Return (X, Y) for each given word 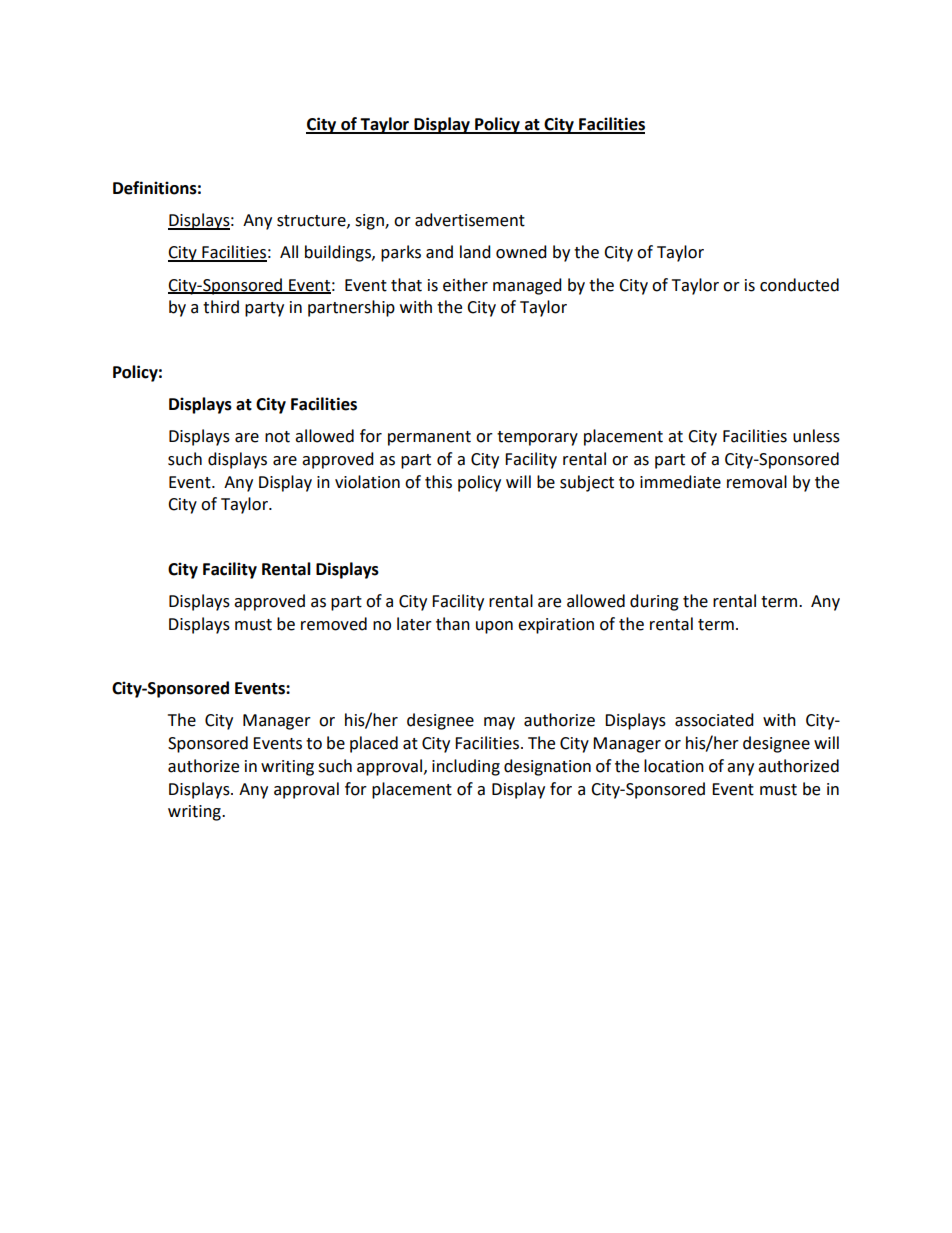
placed (374, 744)
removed (334, 624)
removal (757, 482)
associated (714, 720)
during (654, 602)
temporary (537, 438)
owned (521, 252)
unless (816, 436)
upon (494, 627)
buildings (339, 253)
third (221, 307)
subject (587, 483)
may (499, 723)
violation (367, 482)
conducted (799, 285)
